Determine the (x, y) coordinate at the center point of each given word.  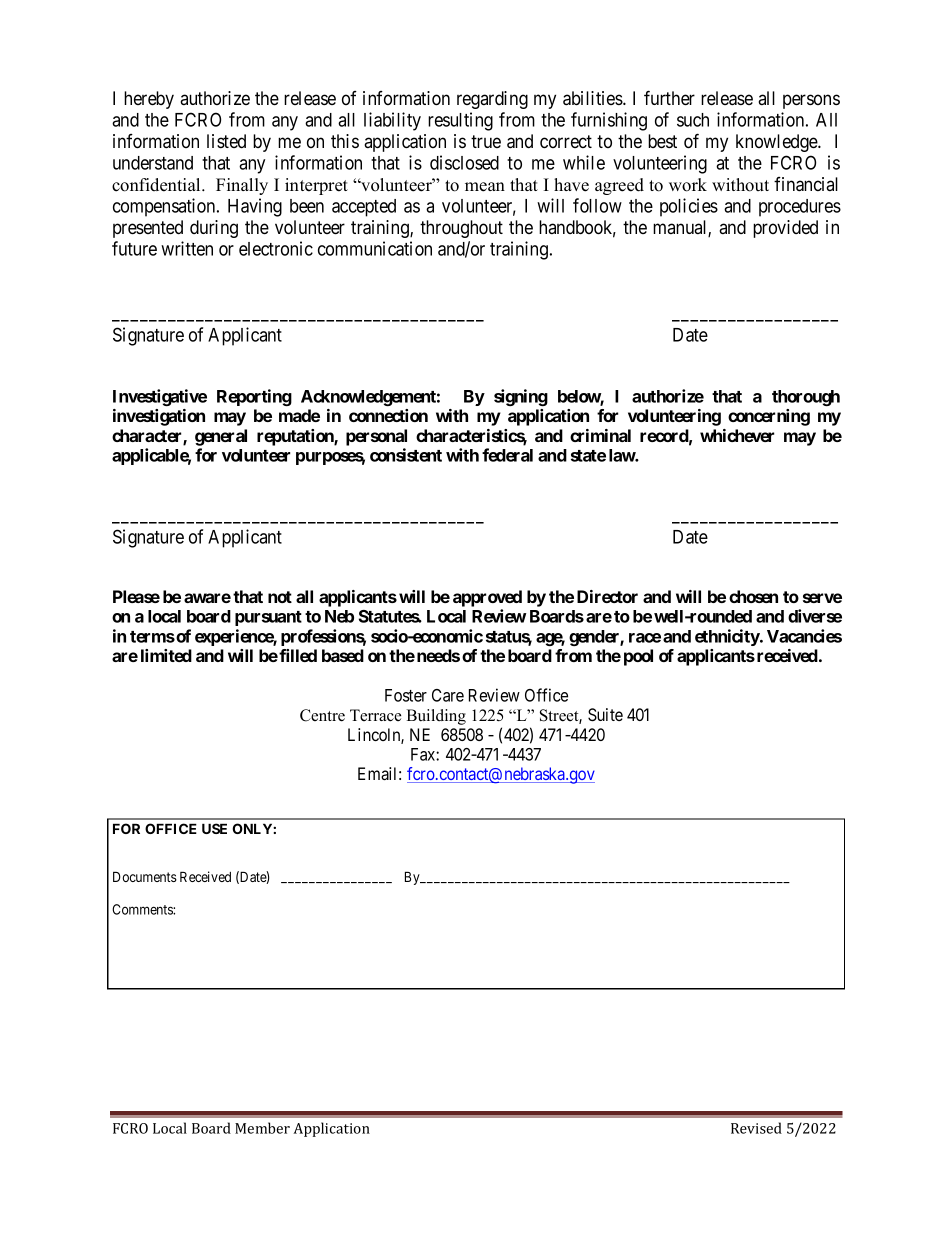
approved (487, 598)
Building (436, 717)
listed (226, 141)
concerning (769, 417)
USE (214, 828)
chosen (753, 596)
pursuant (268, 618)
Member (262, 1128)
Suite (605, 715)
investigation (159, 417)
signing (521, 397)
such (693, 120)
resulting (460, 121)
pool (638, 657)
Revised (756, 1128)
